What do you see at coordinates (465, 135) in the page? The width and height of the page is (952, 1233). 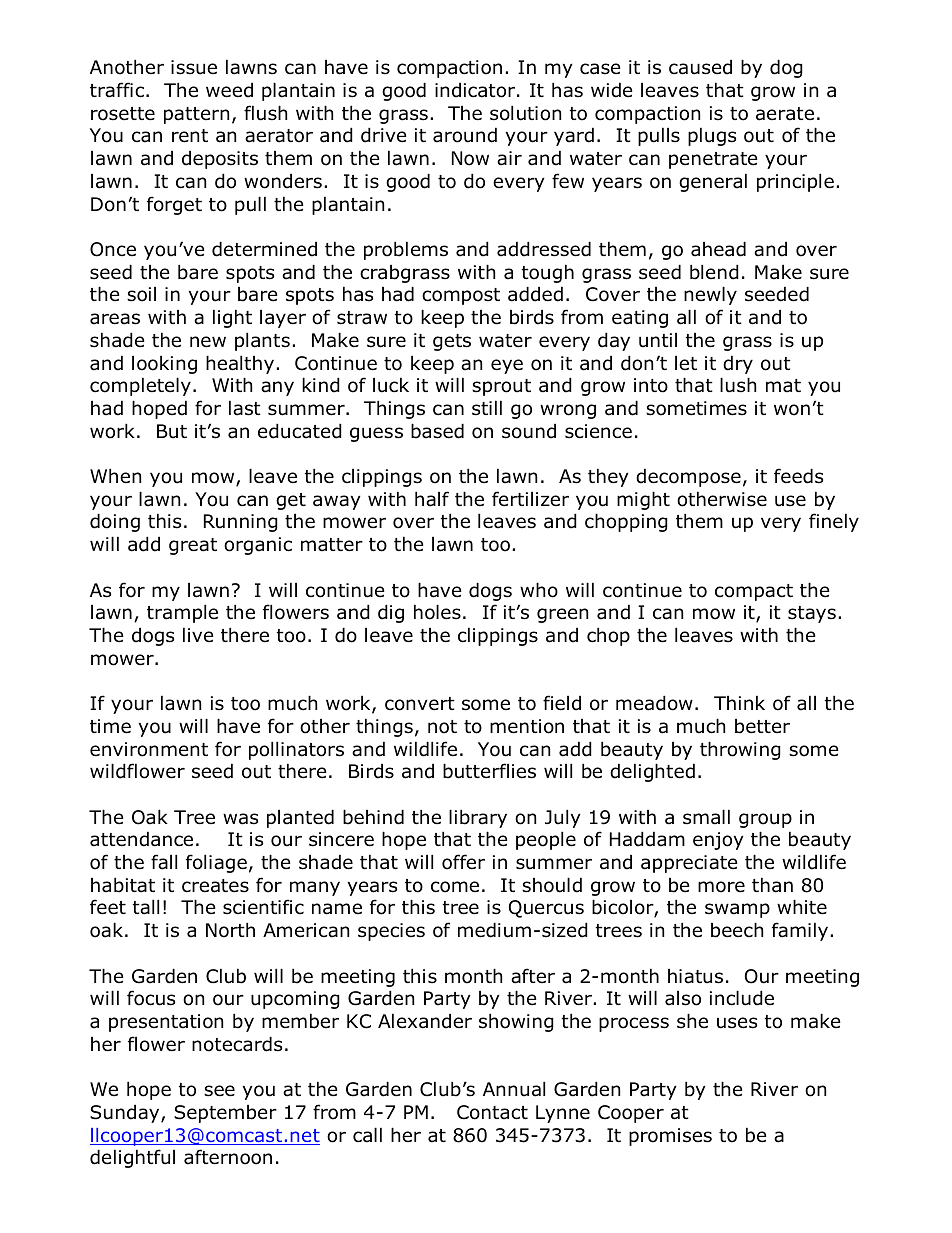 I see `around` at bounding box center [465, 135].
